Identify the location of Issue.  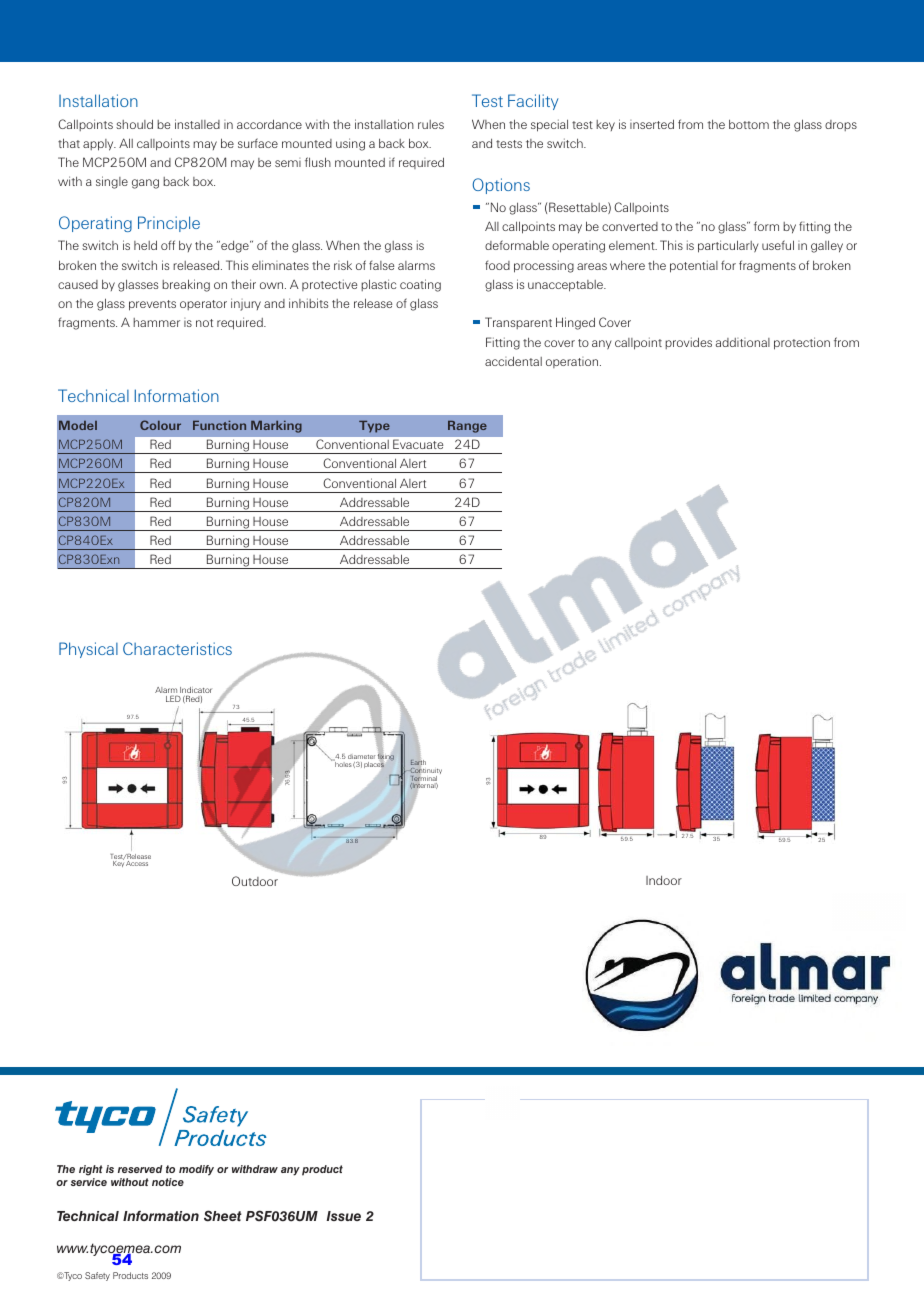
(343, 1216).
